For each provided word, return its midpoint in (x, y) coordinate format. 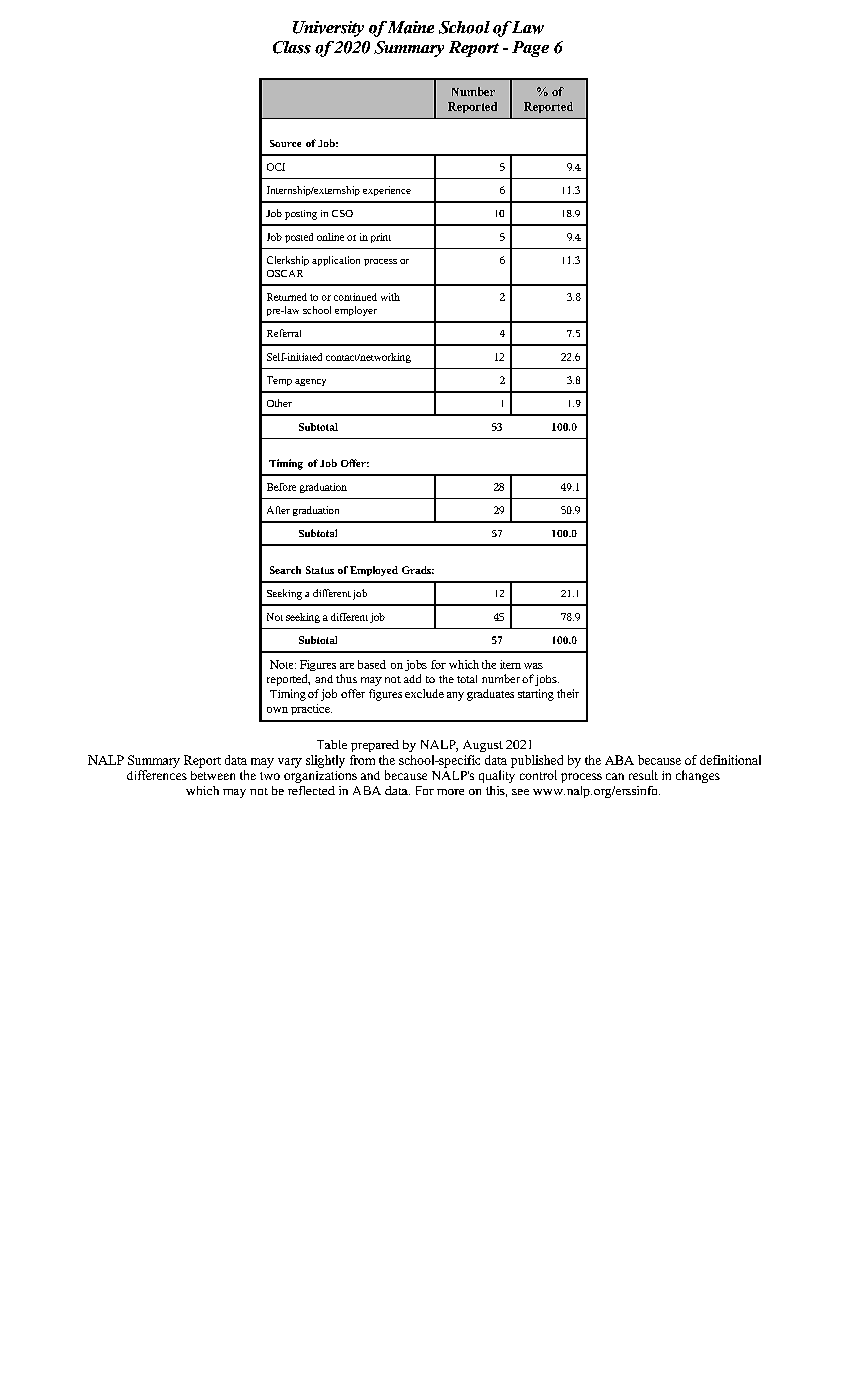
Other (279, 403)
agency (310, 382)
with (390, 297)
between (213, 775)
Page (530, 49)
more (450, 792)
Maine (409, 27)
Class (292, 47)
